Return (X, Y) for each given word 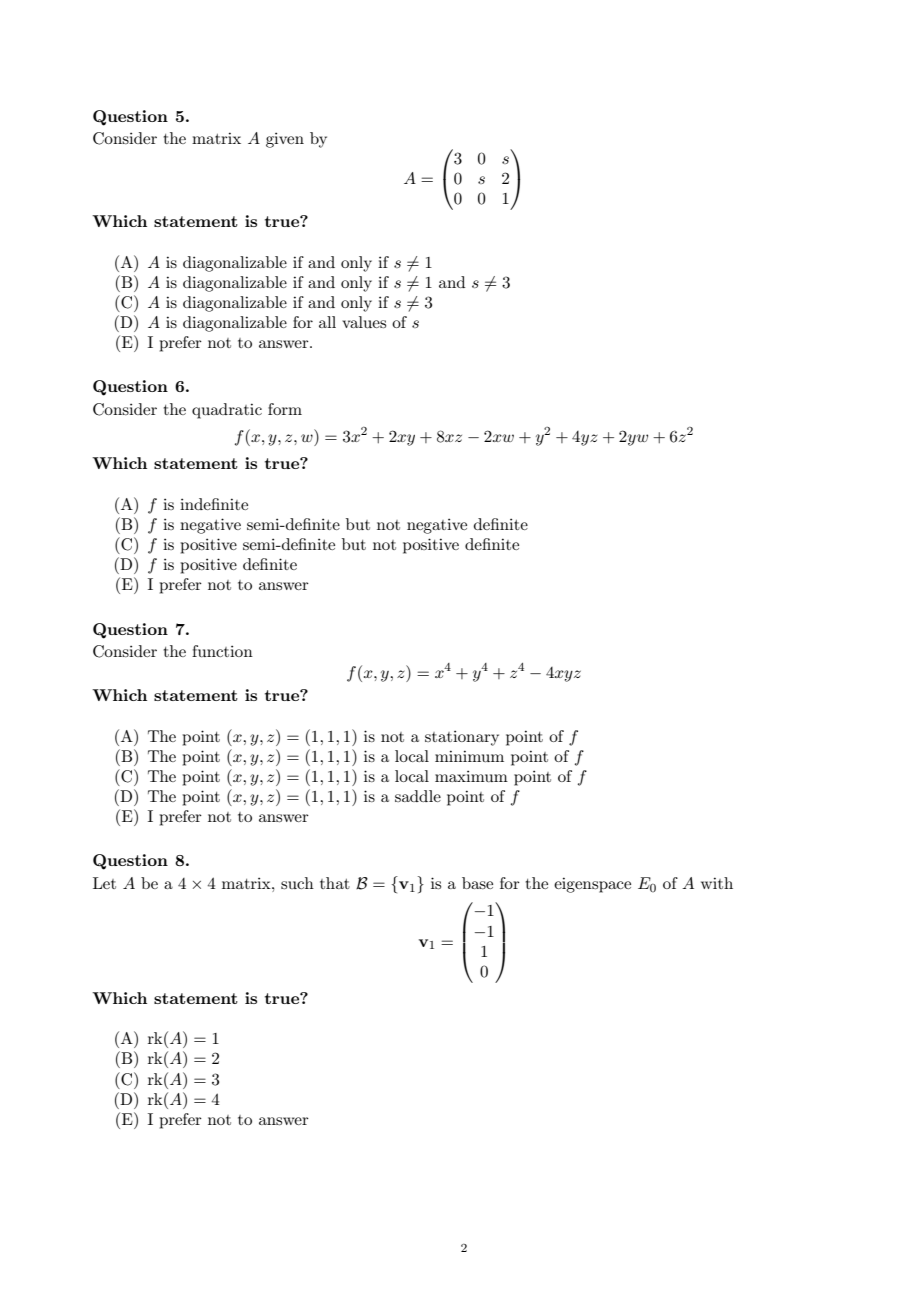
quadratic (227, 411)
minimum (469, 756)
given (285, 140)
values (364, 322)
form (285, 409)
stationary (462, 738)
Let (104, 883)
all (327, 322)
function (222, 651)
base (477, 883)
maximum (471, 776)
